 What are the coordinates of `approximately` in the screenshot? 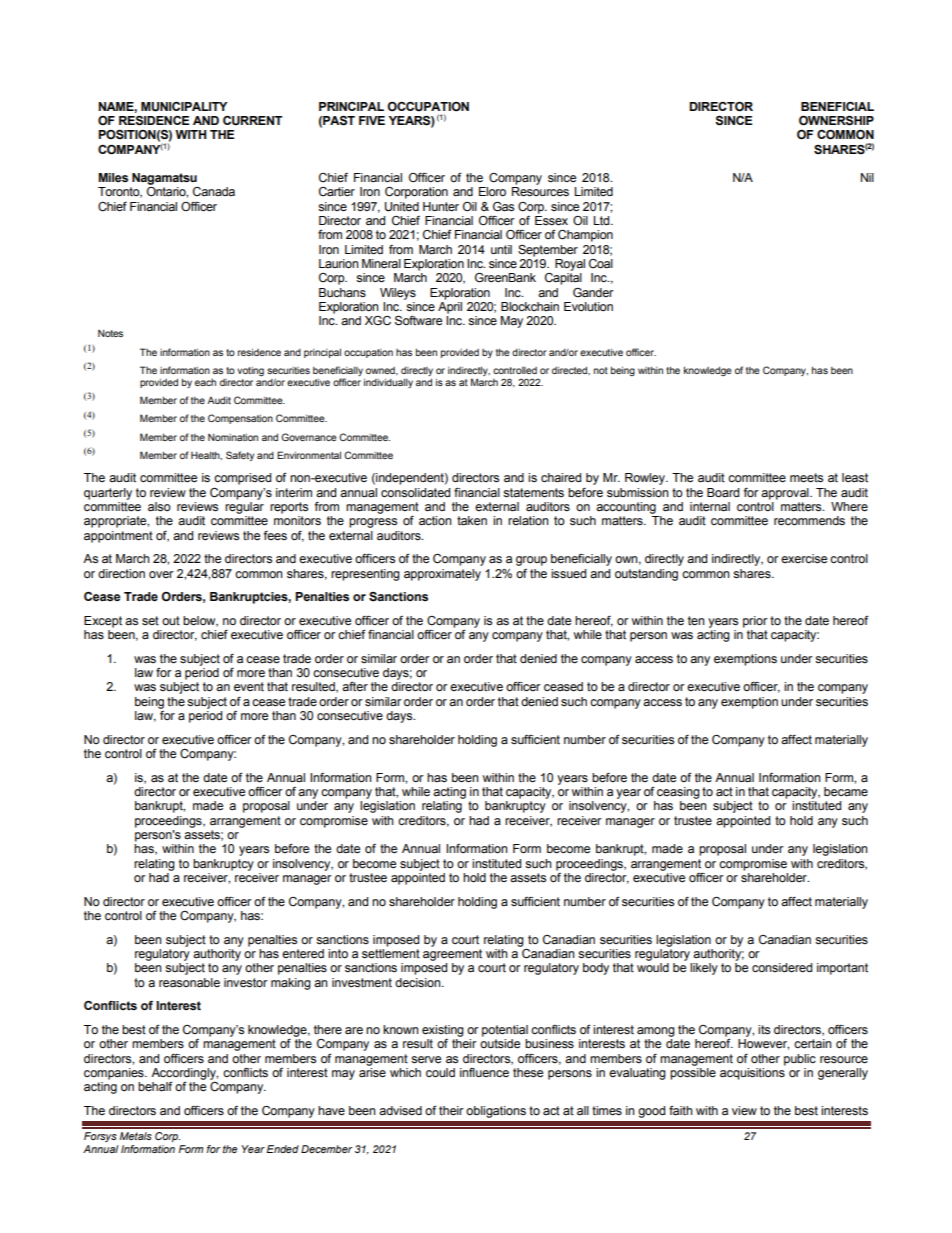 It's located at (442, 575).
